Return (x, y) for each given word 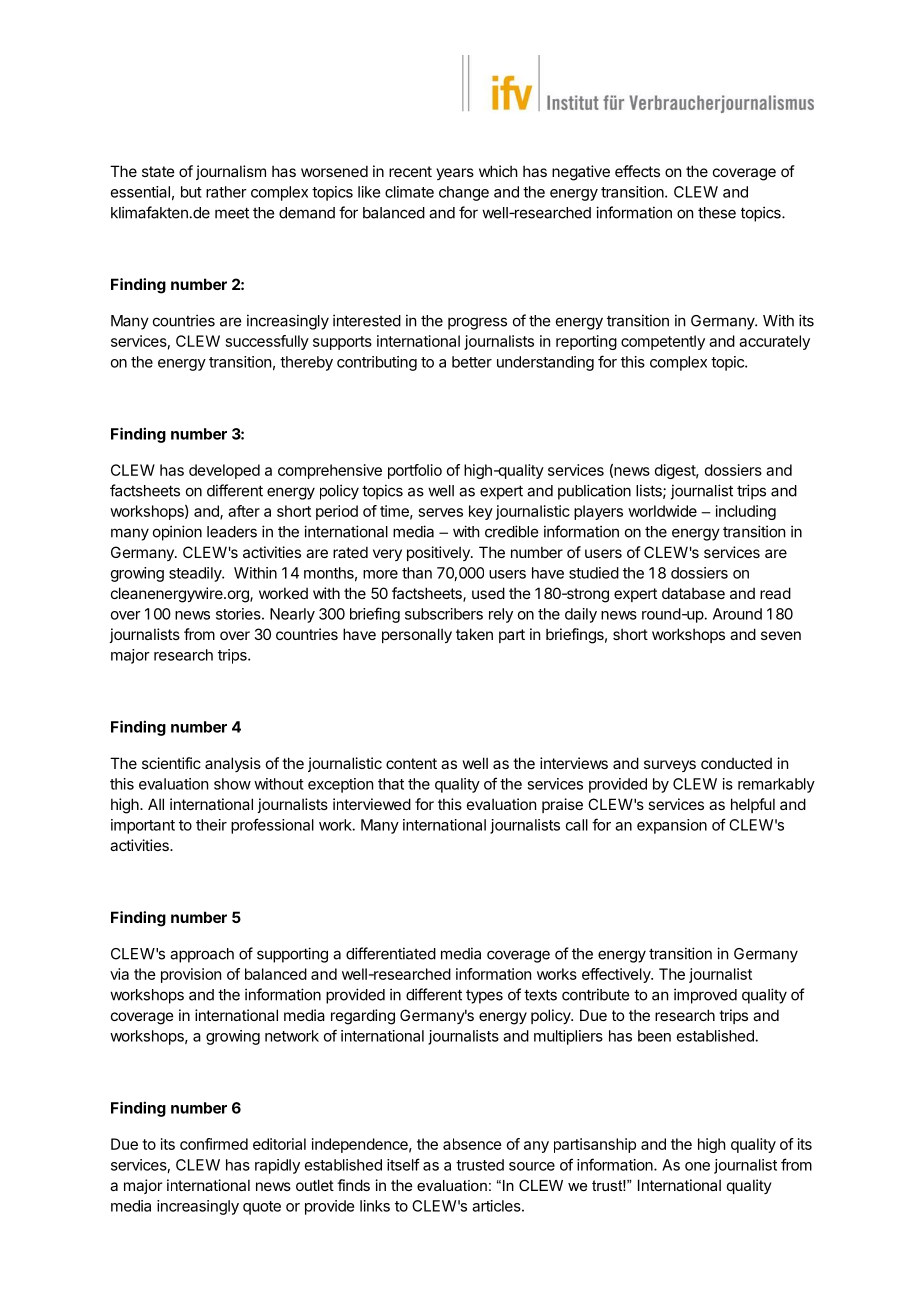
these (717, 213)
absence (472, 1144)
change (464, 193)
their (211, 825)
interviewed (372, 804)
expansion (672, 826)
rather (226, 192)
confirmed (214, 1144)
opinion (177, 533)
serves (441, 512)
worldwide (662, 511)
